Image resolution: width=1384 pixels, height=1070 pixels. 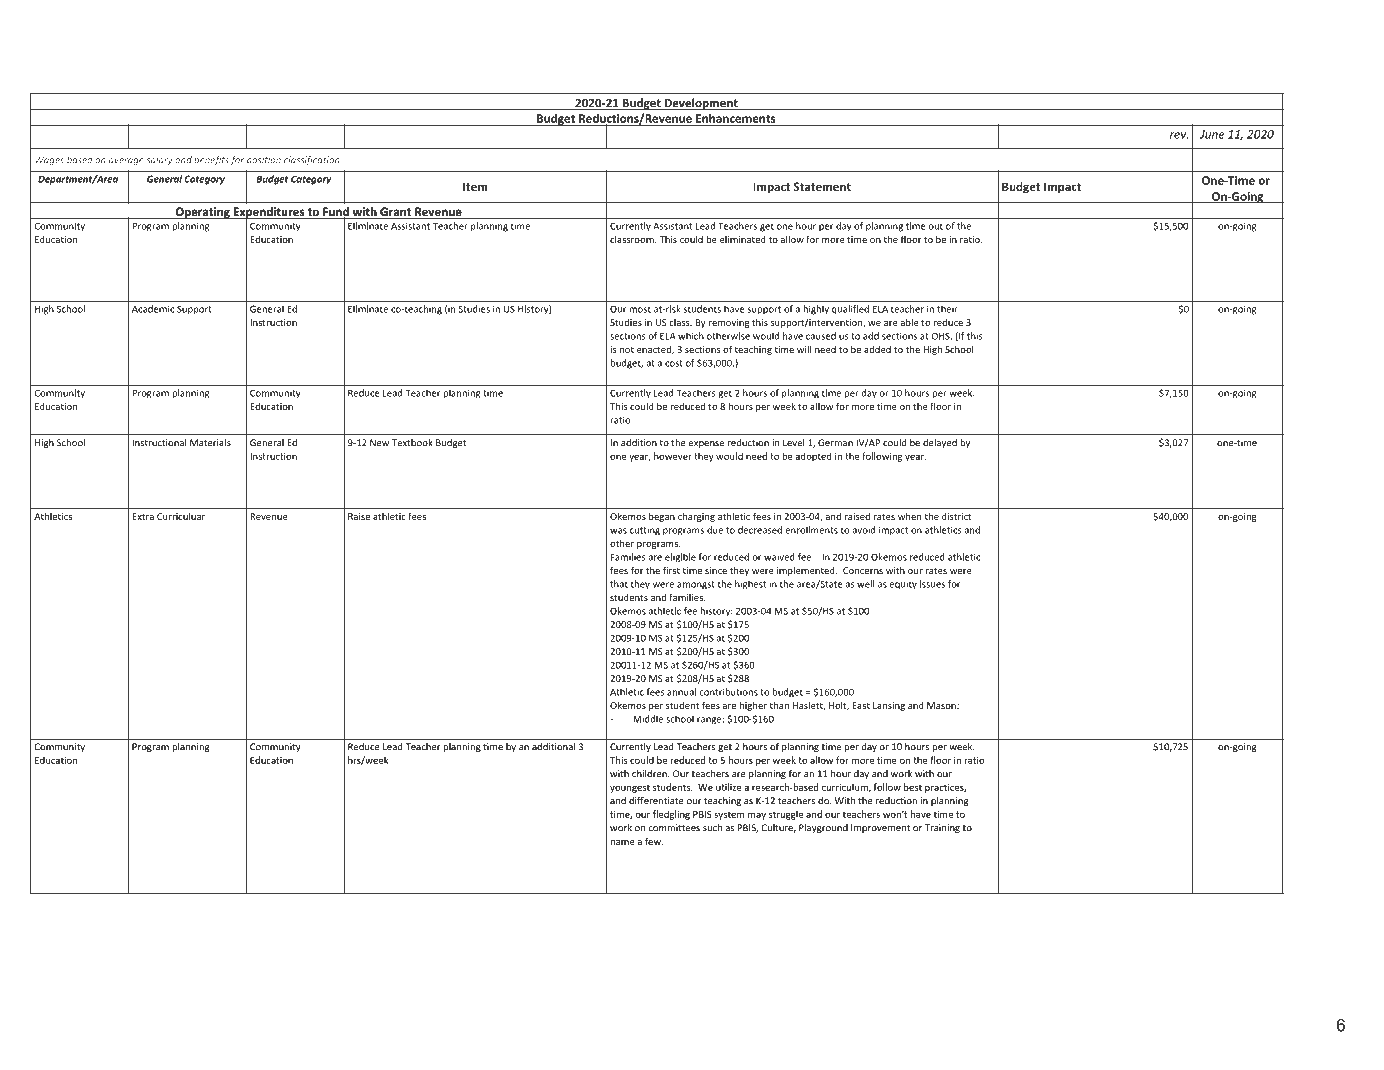 What do you see at coordinates (947, 309) in the page?
I see `their` at bounding box center [947, 309].
